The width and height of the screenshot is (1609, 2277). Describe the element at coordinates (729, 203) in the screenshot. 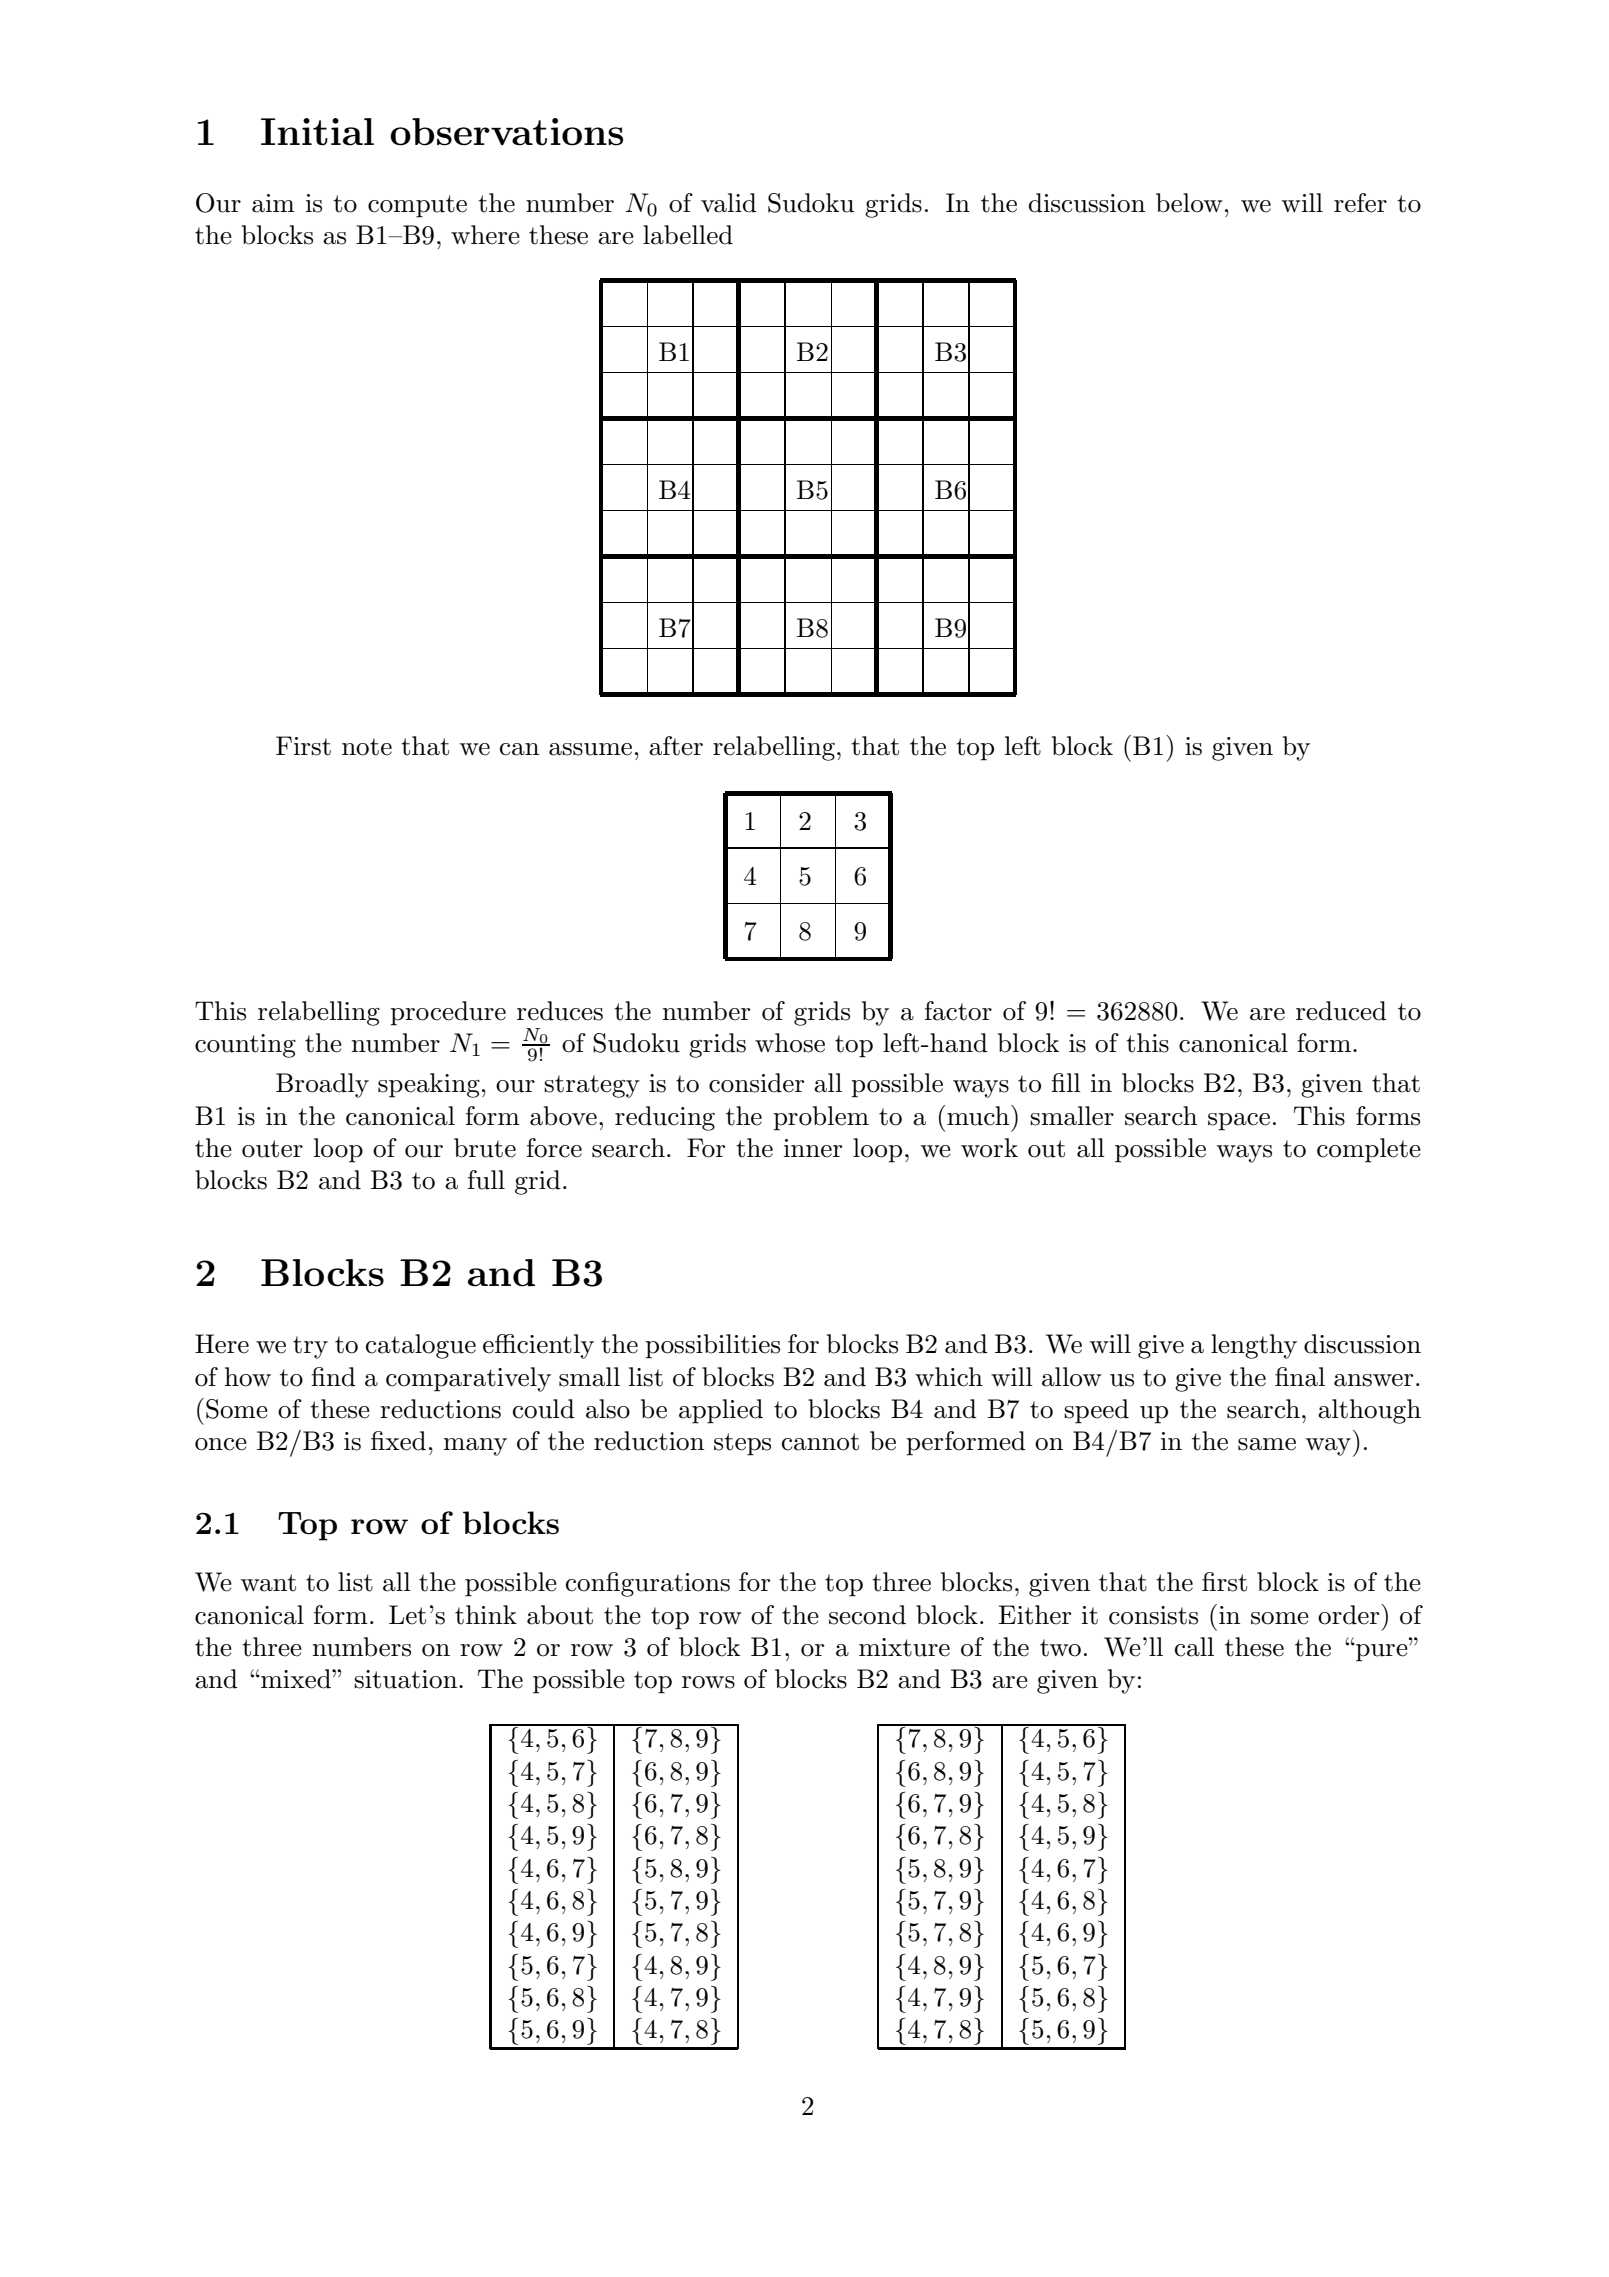

I see `valid` at that location.
